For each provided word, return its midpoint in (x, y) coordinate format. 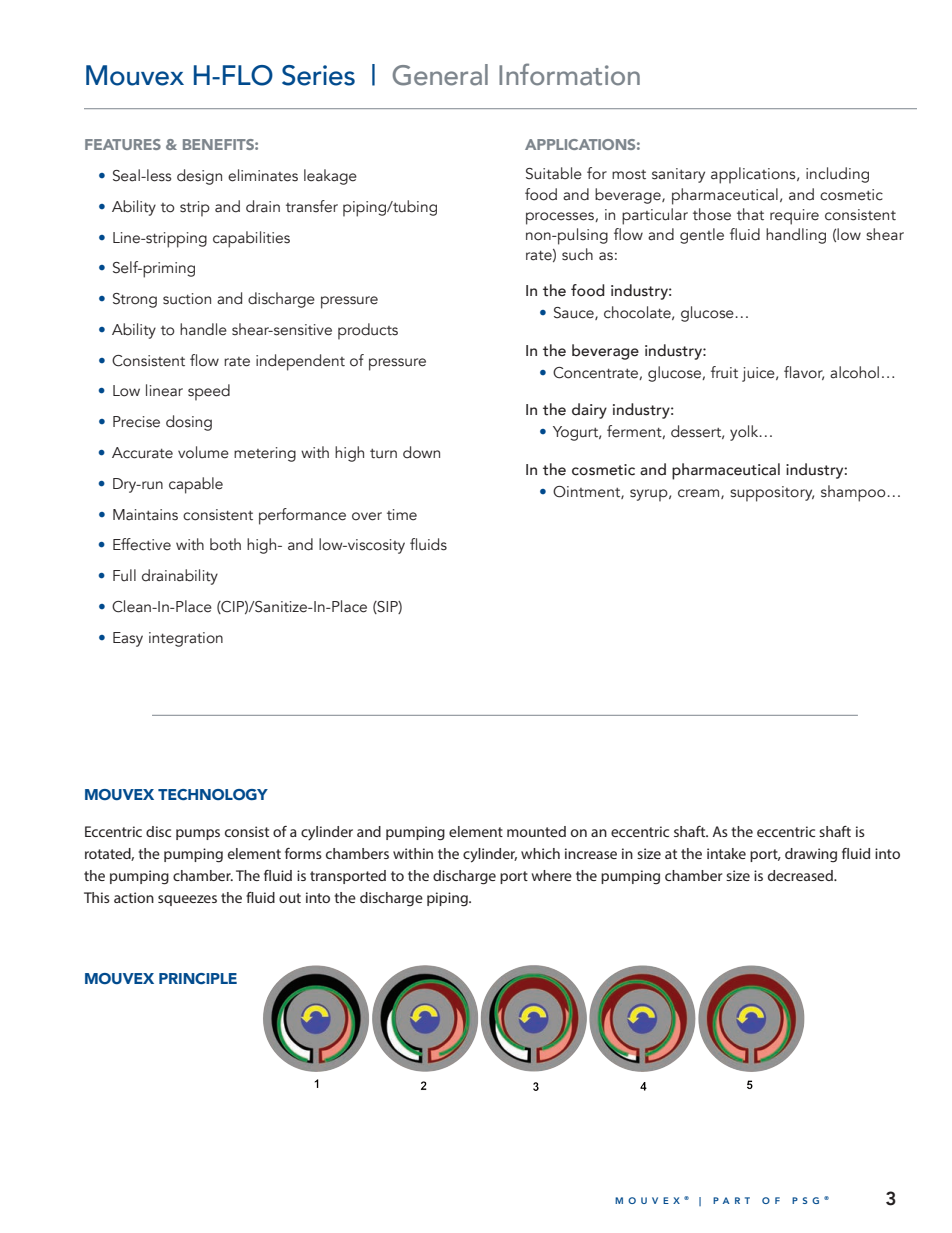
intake (726, 853)
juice (759, 374)
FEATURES (123, 144)
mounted (536, 831)
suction (187, 299)
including (837, 175)
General (440, 75)
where (552, 875)
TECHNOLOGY (213, 794)
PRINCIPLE (198, 978)
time (402, 515)
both (225, 544)
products (368, 331)
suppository (772, 494)
